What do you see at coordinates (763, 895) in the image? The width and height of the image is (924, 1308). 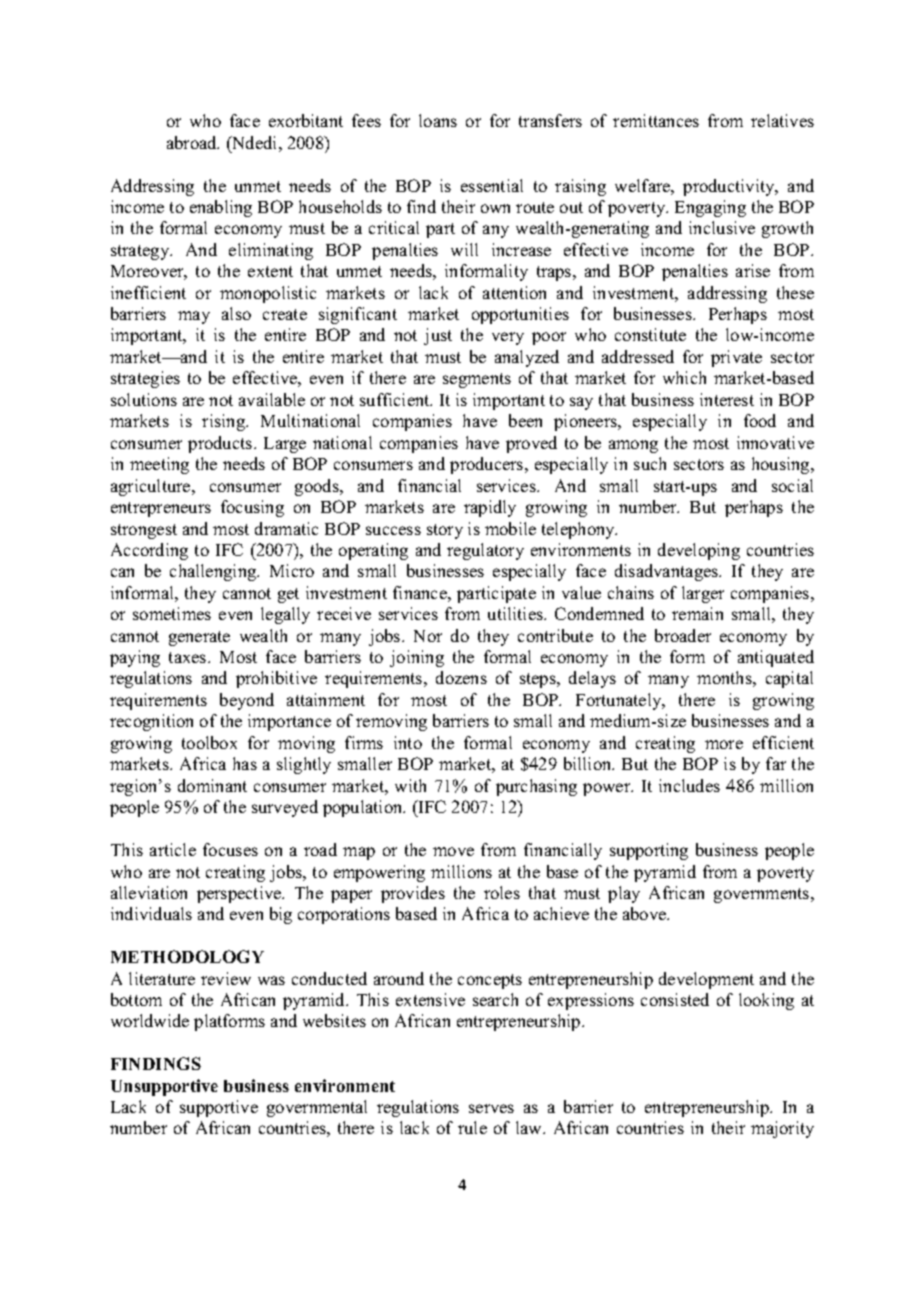 I see `governments` at bounding box center [763, 895].
